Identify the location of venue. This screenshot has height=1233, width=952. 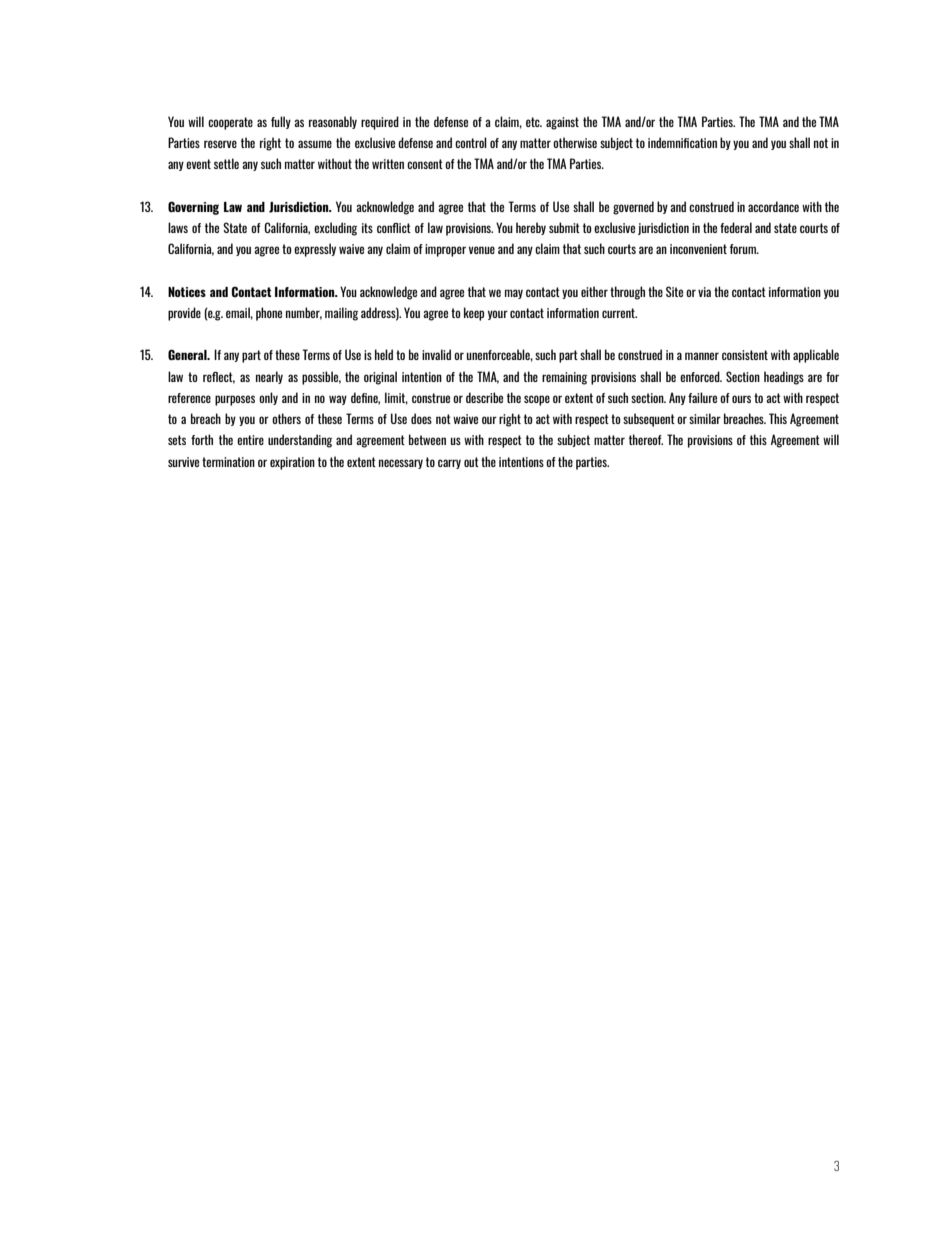
(482, 250).
